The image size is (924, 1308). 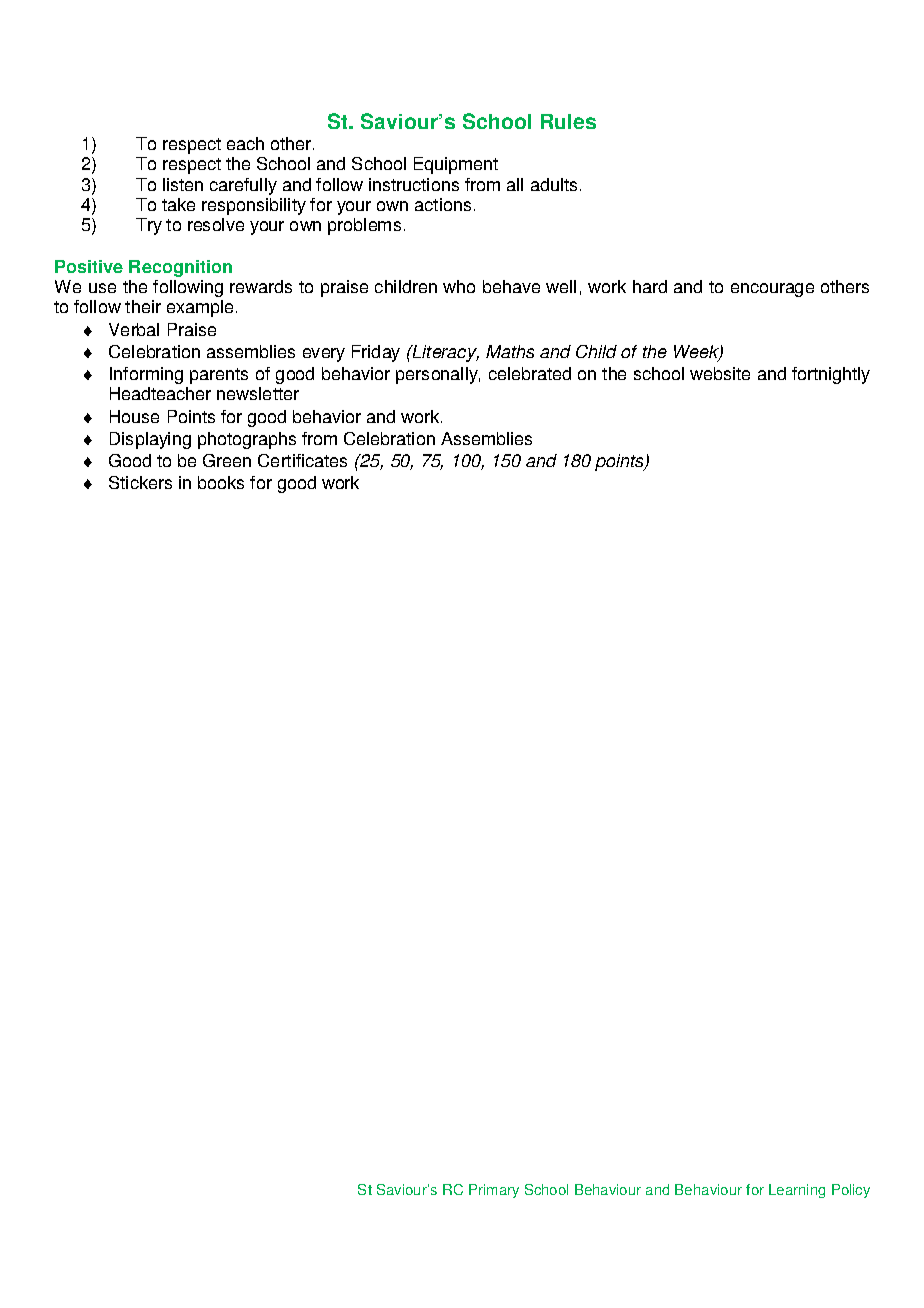 What do you see at coordinates (140, 482) in the document?
I see `Stickers` at bounding box center [140, 482].
